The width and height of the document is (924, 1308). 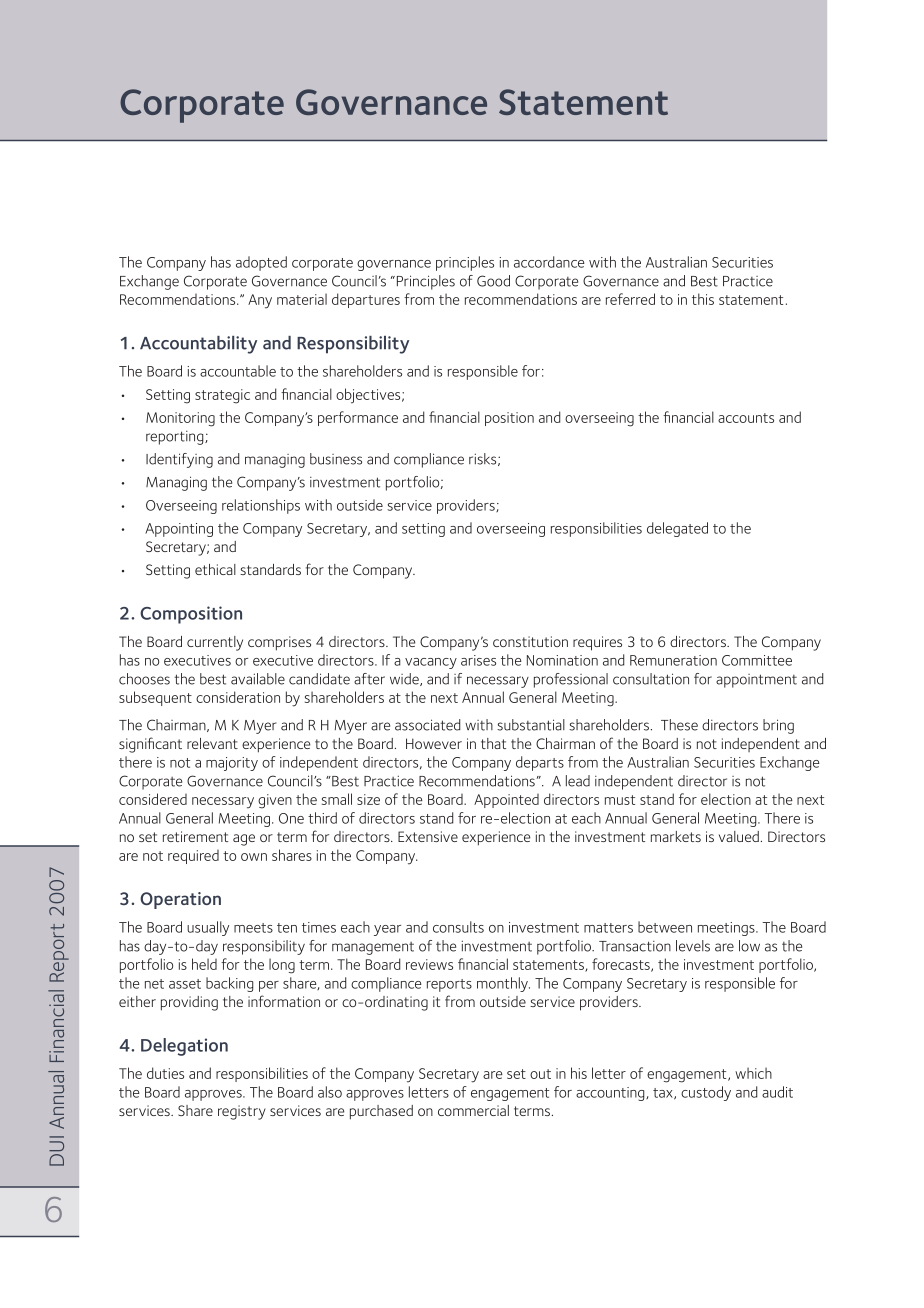 What do you see at coordinates (493, 281) in the document?
I see `Good` at bounding box center [493, 281].
